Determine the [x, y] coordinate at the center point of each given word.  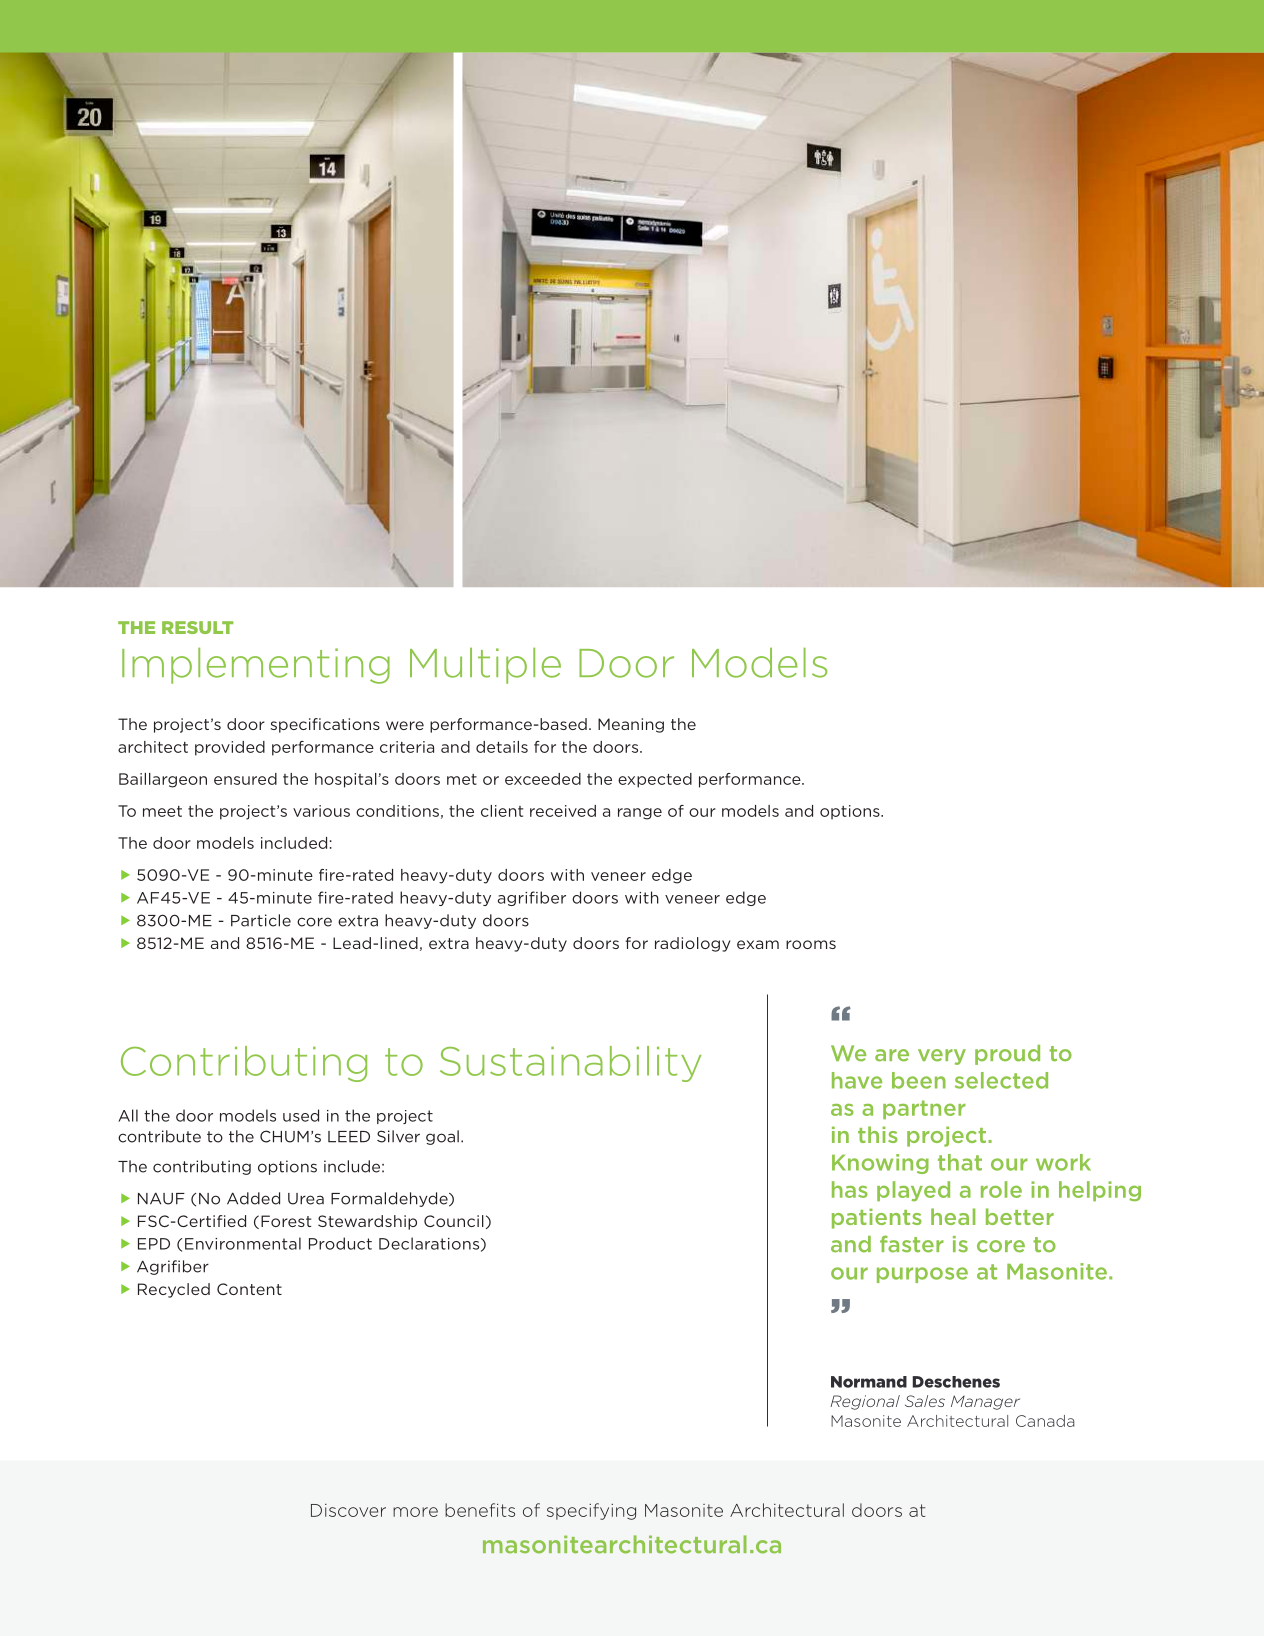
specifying [591, 1511]
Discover [348, 1510]
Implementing [256, 665]
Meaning [631, 725]
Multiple [485, 665]
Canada [1045, 1421]
